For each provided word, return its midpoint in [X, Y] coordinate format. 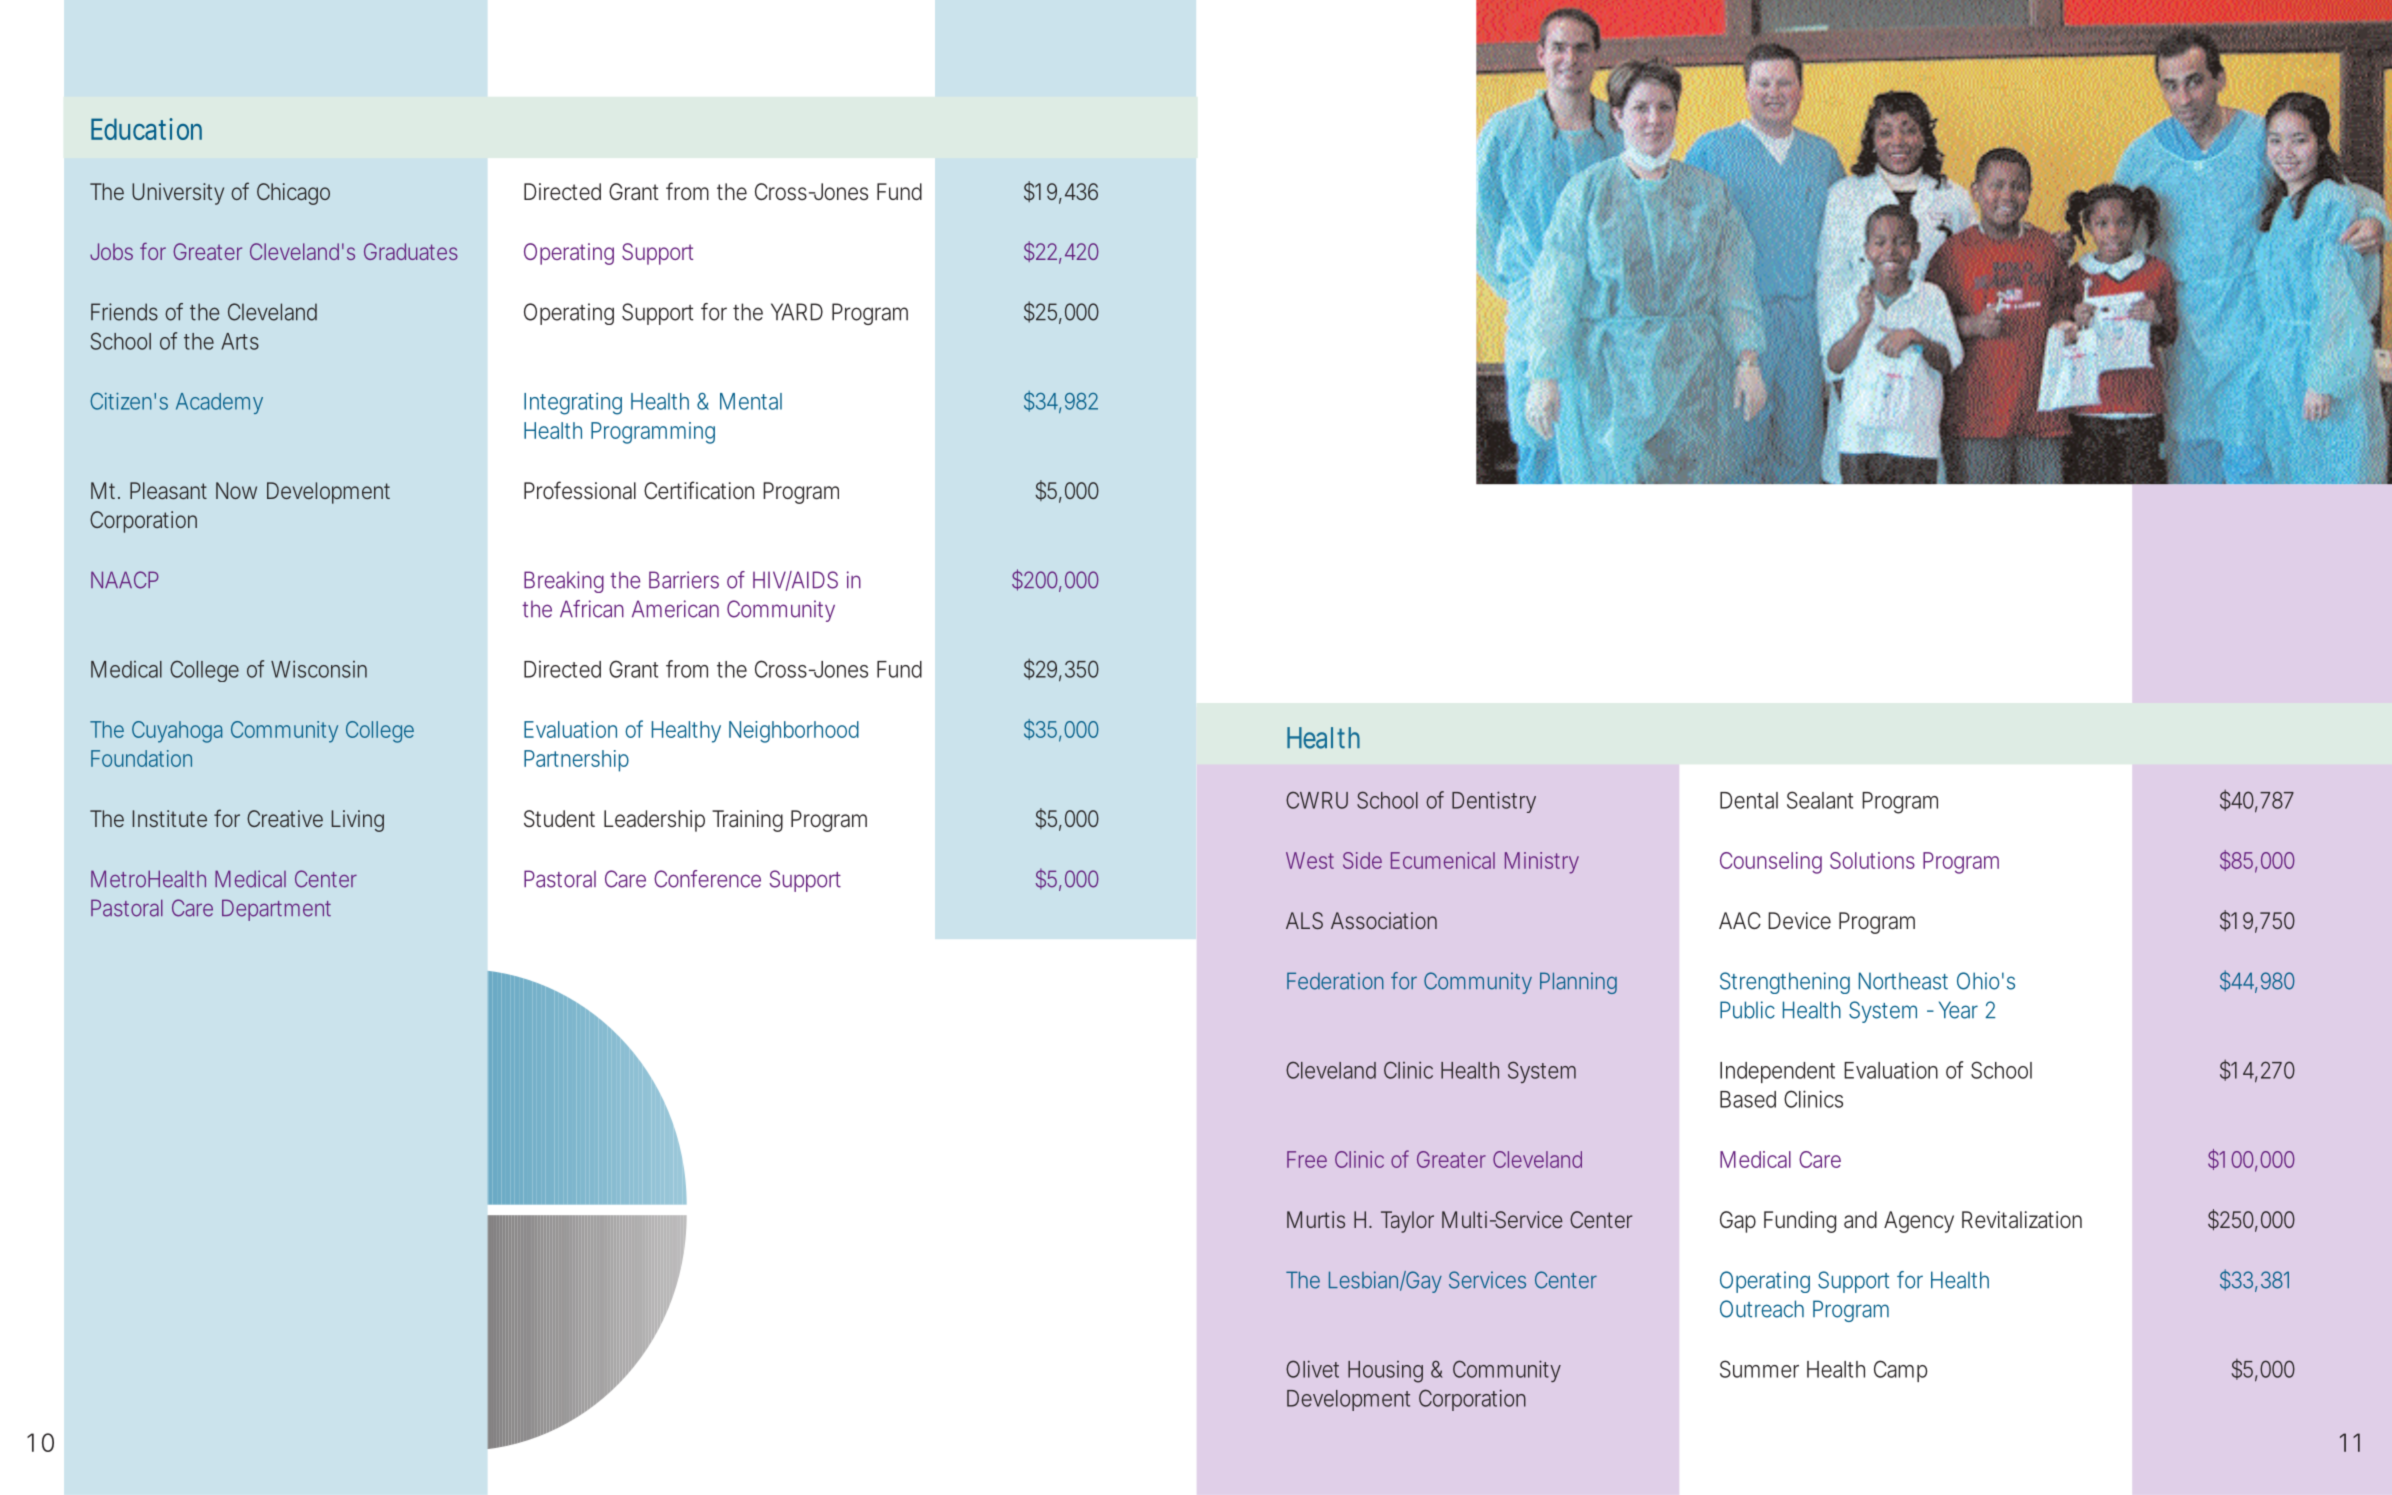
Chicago [293, 194]
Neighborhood [794, 732]
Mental [751, 401]
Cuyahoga [177, 732]
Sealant [1820, 800]
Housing [1385, 1372]
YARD [797, 312]
